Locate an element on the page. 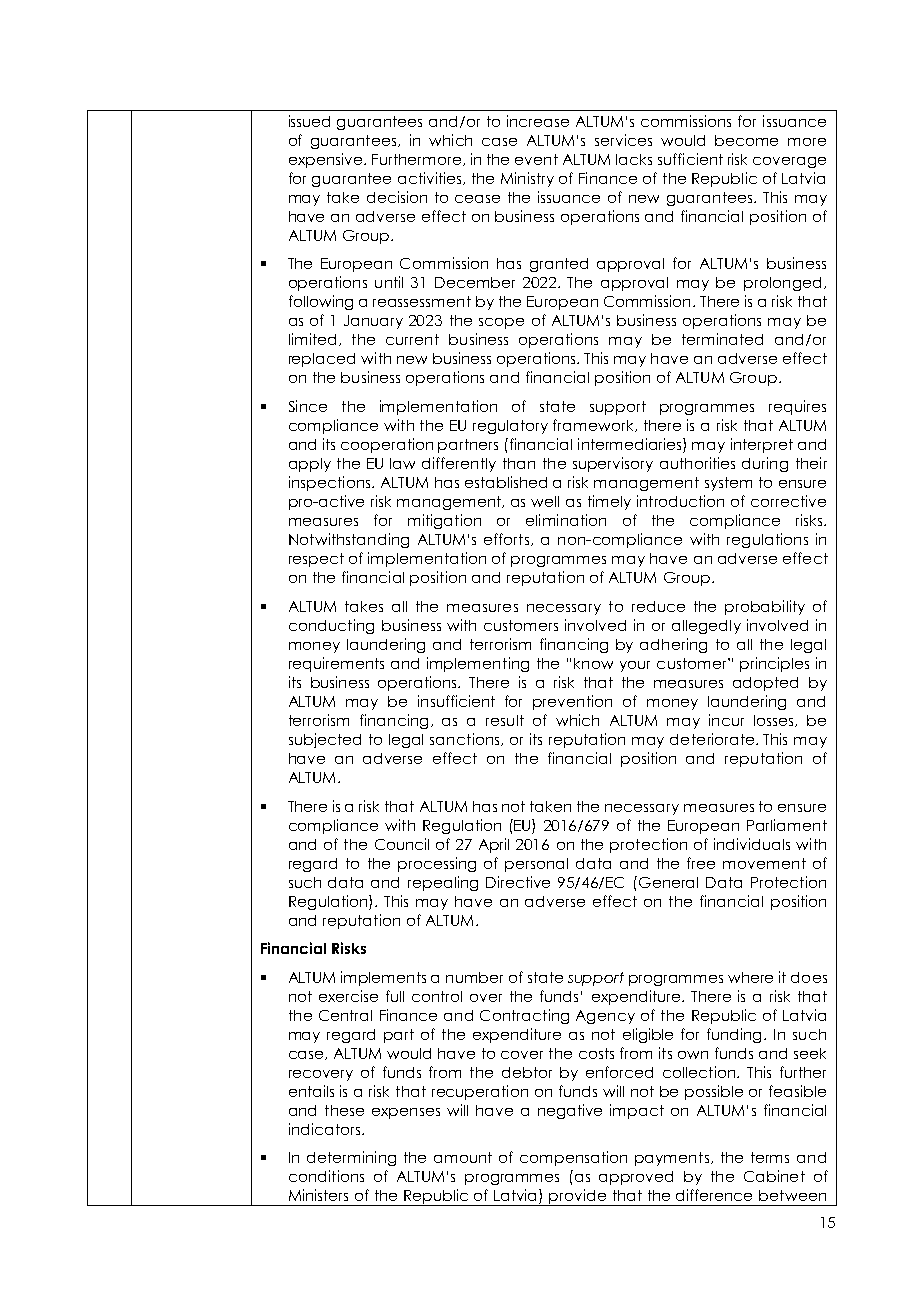 The image size is (924, 1308). increase is located at coordinates (538, 121).
